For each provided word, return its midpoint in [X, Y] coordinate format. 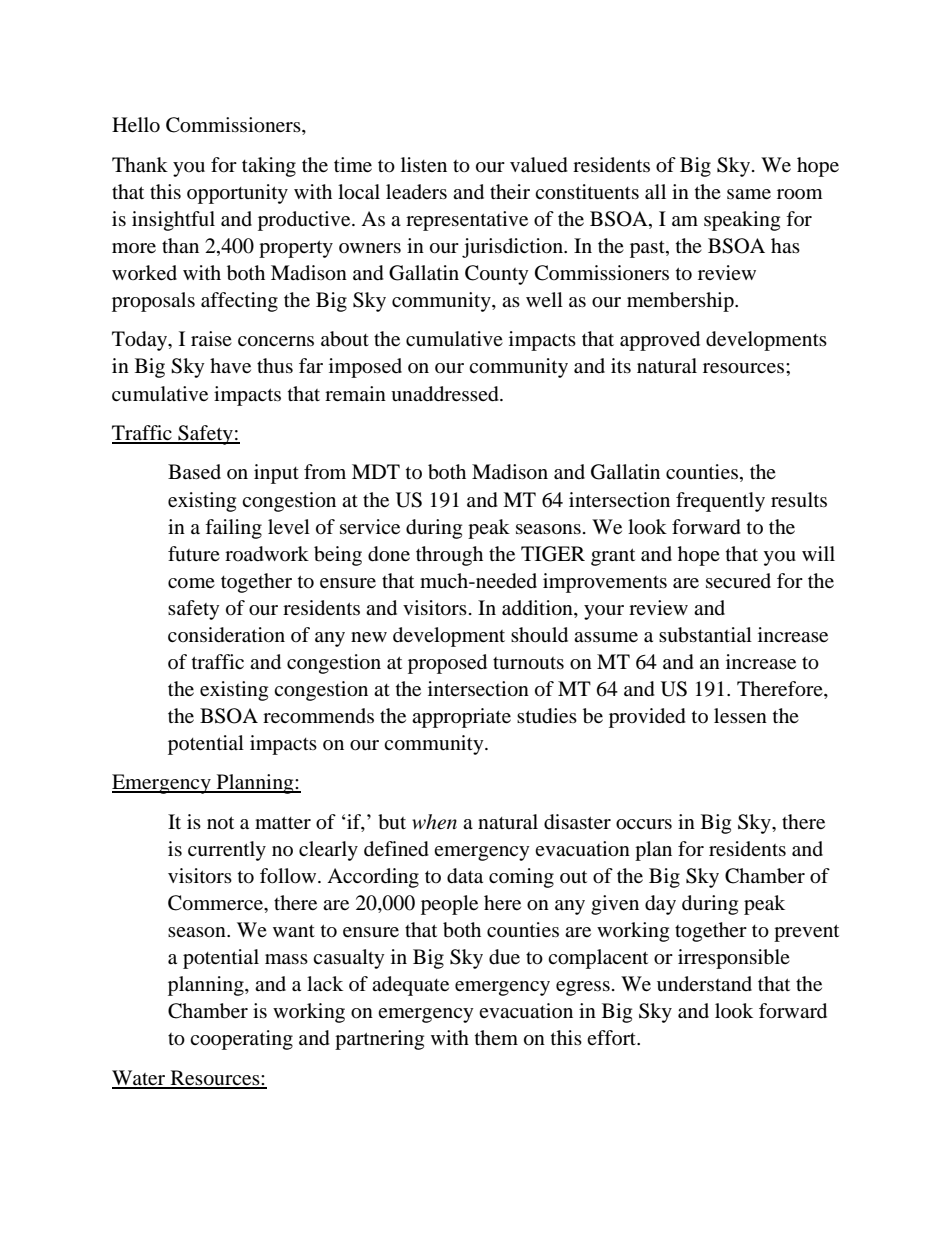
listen [424, 164]
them [496, 1037]
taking [269, 167]
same [749, 194]
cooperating [241, 1040]
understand [704, 984]
